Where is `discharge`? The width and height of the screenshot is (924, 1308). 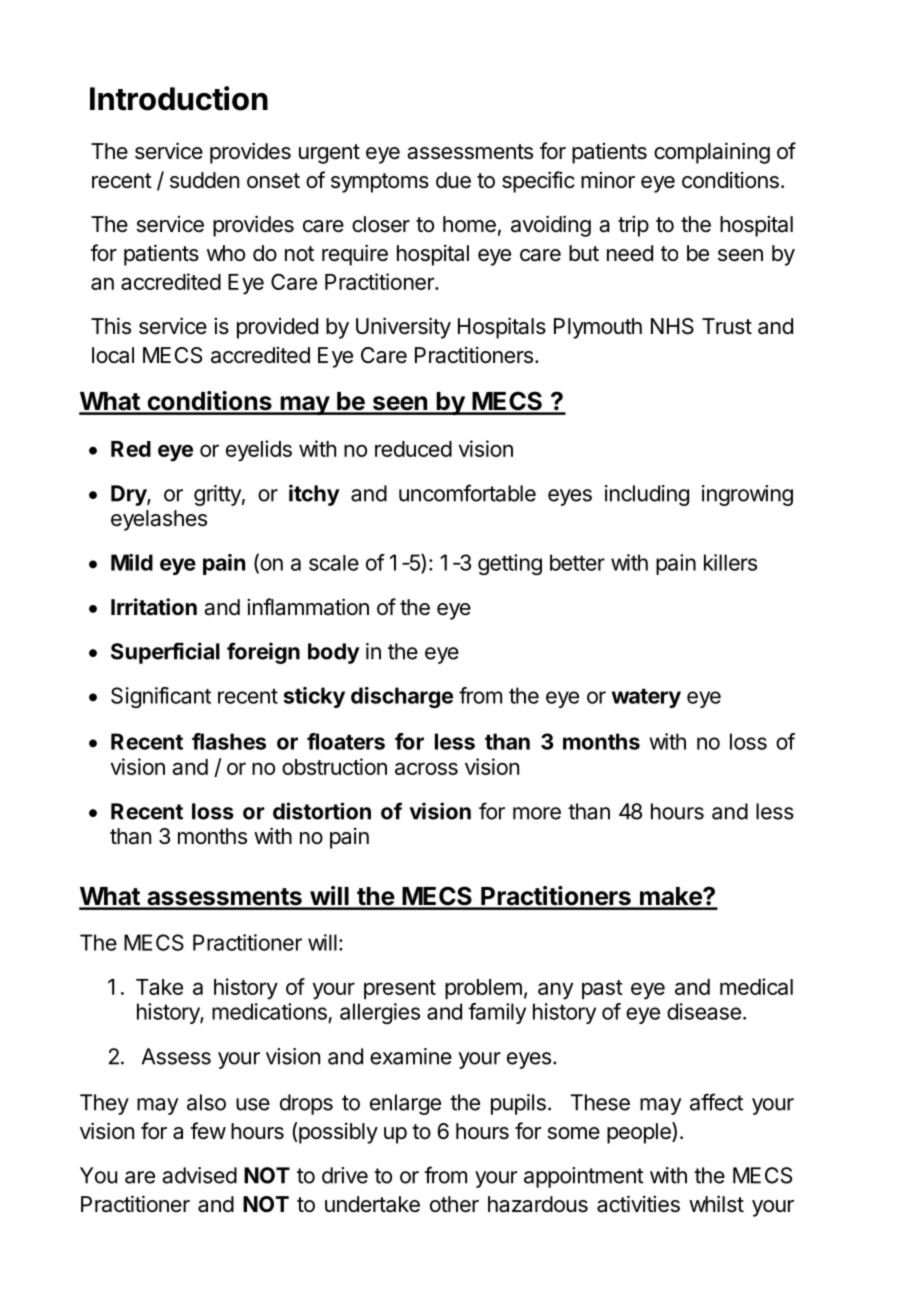
discharge is located at coordinates (402, 697).
